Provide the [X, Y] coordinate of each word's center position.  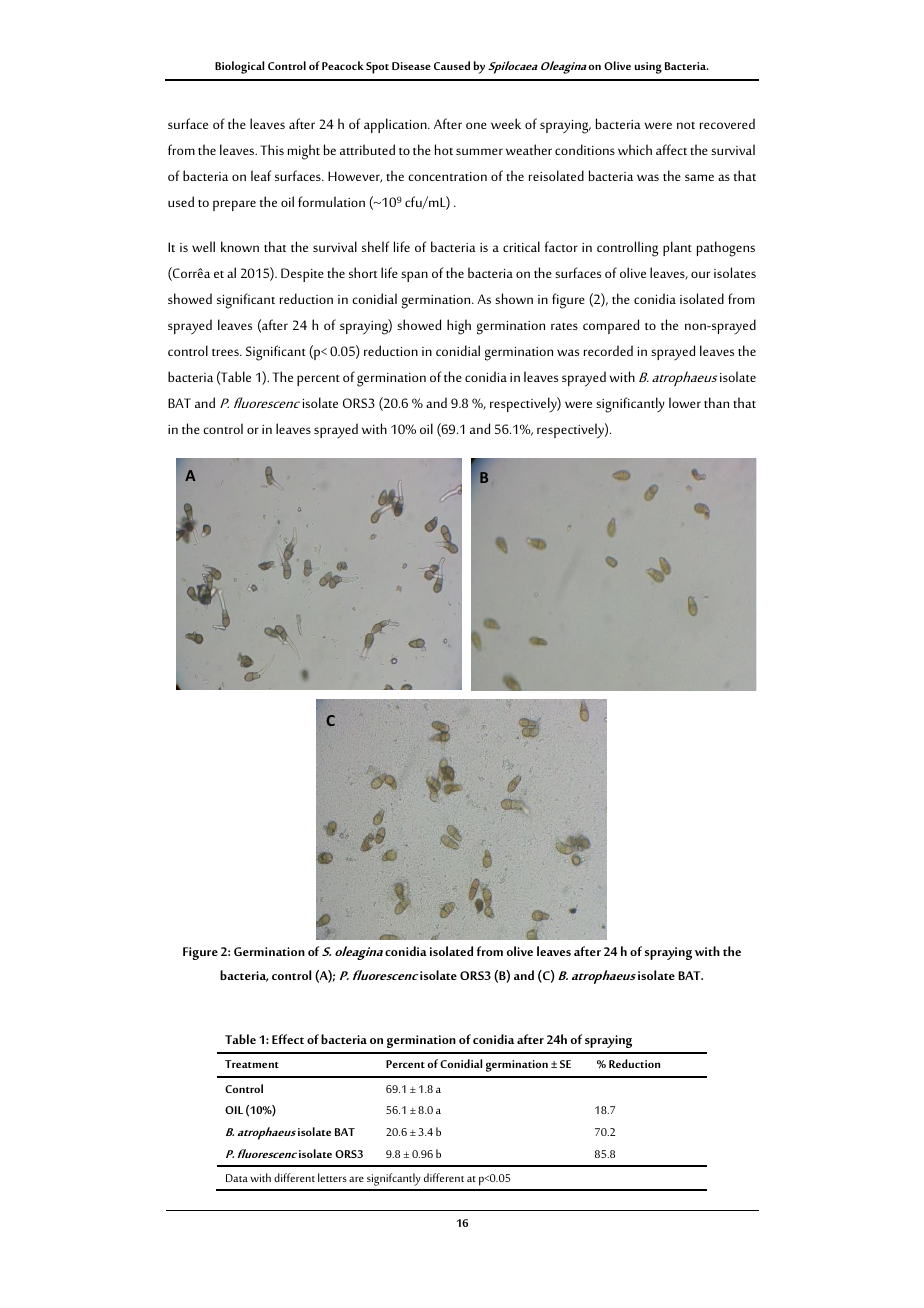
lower [685, 402]
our [700, 274]
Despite [302, 275]
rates [564, 326]
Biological [239, 67]
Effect [288, 1039]
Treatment [252, 1064]
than [716, 402]
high [459, 327]
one [476, 125]
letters [332, 1177]
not [686, 125]
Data [237, 1178]
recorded [608, 350]
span [414, 276]
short [363, 272]
